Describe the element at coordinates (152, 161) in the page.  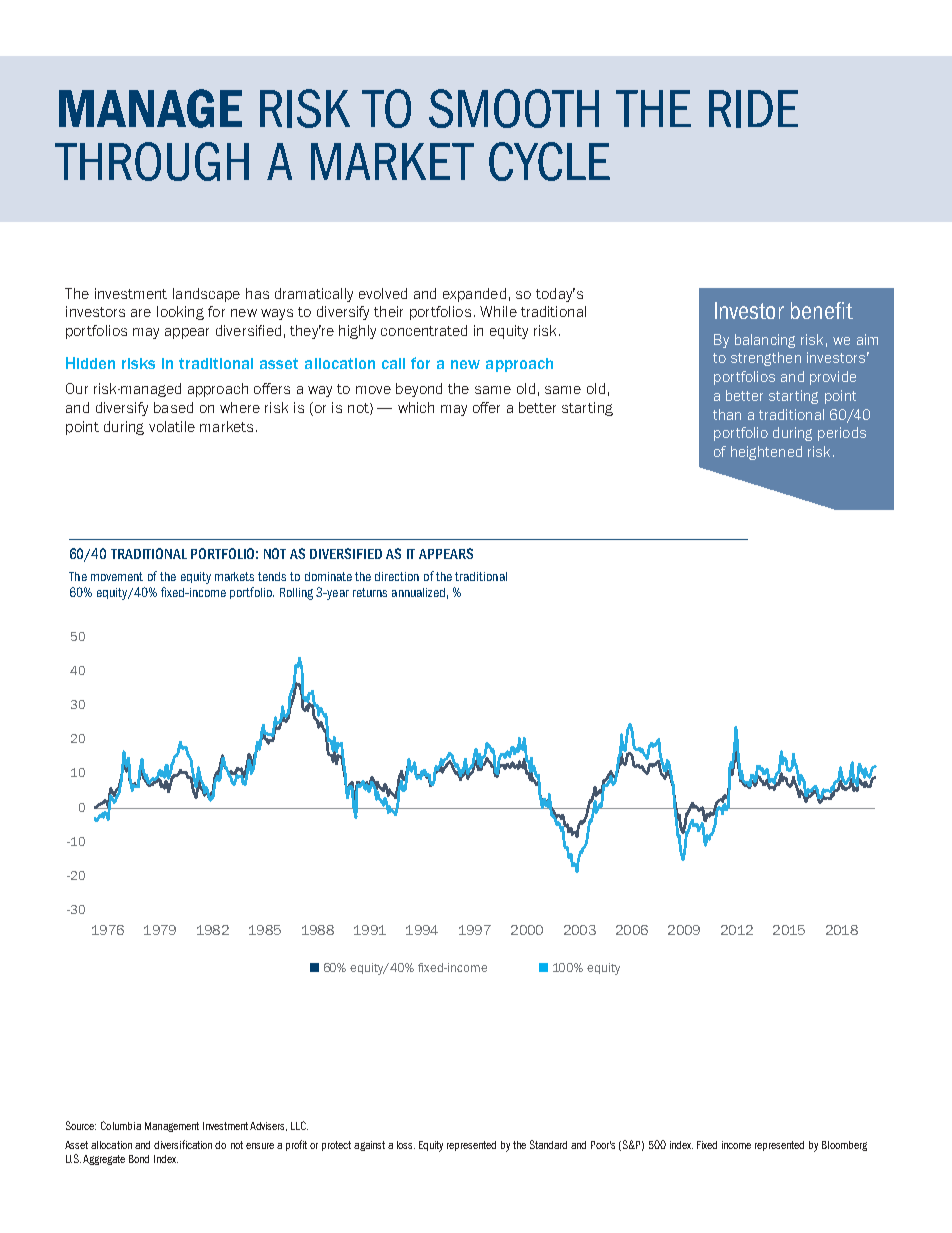
I see `THROUGH` at that location.
